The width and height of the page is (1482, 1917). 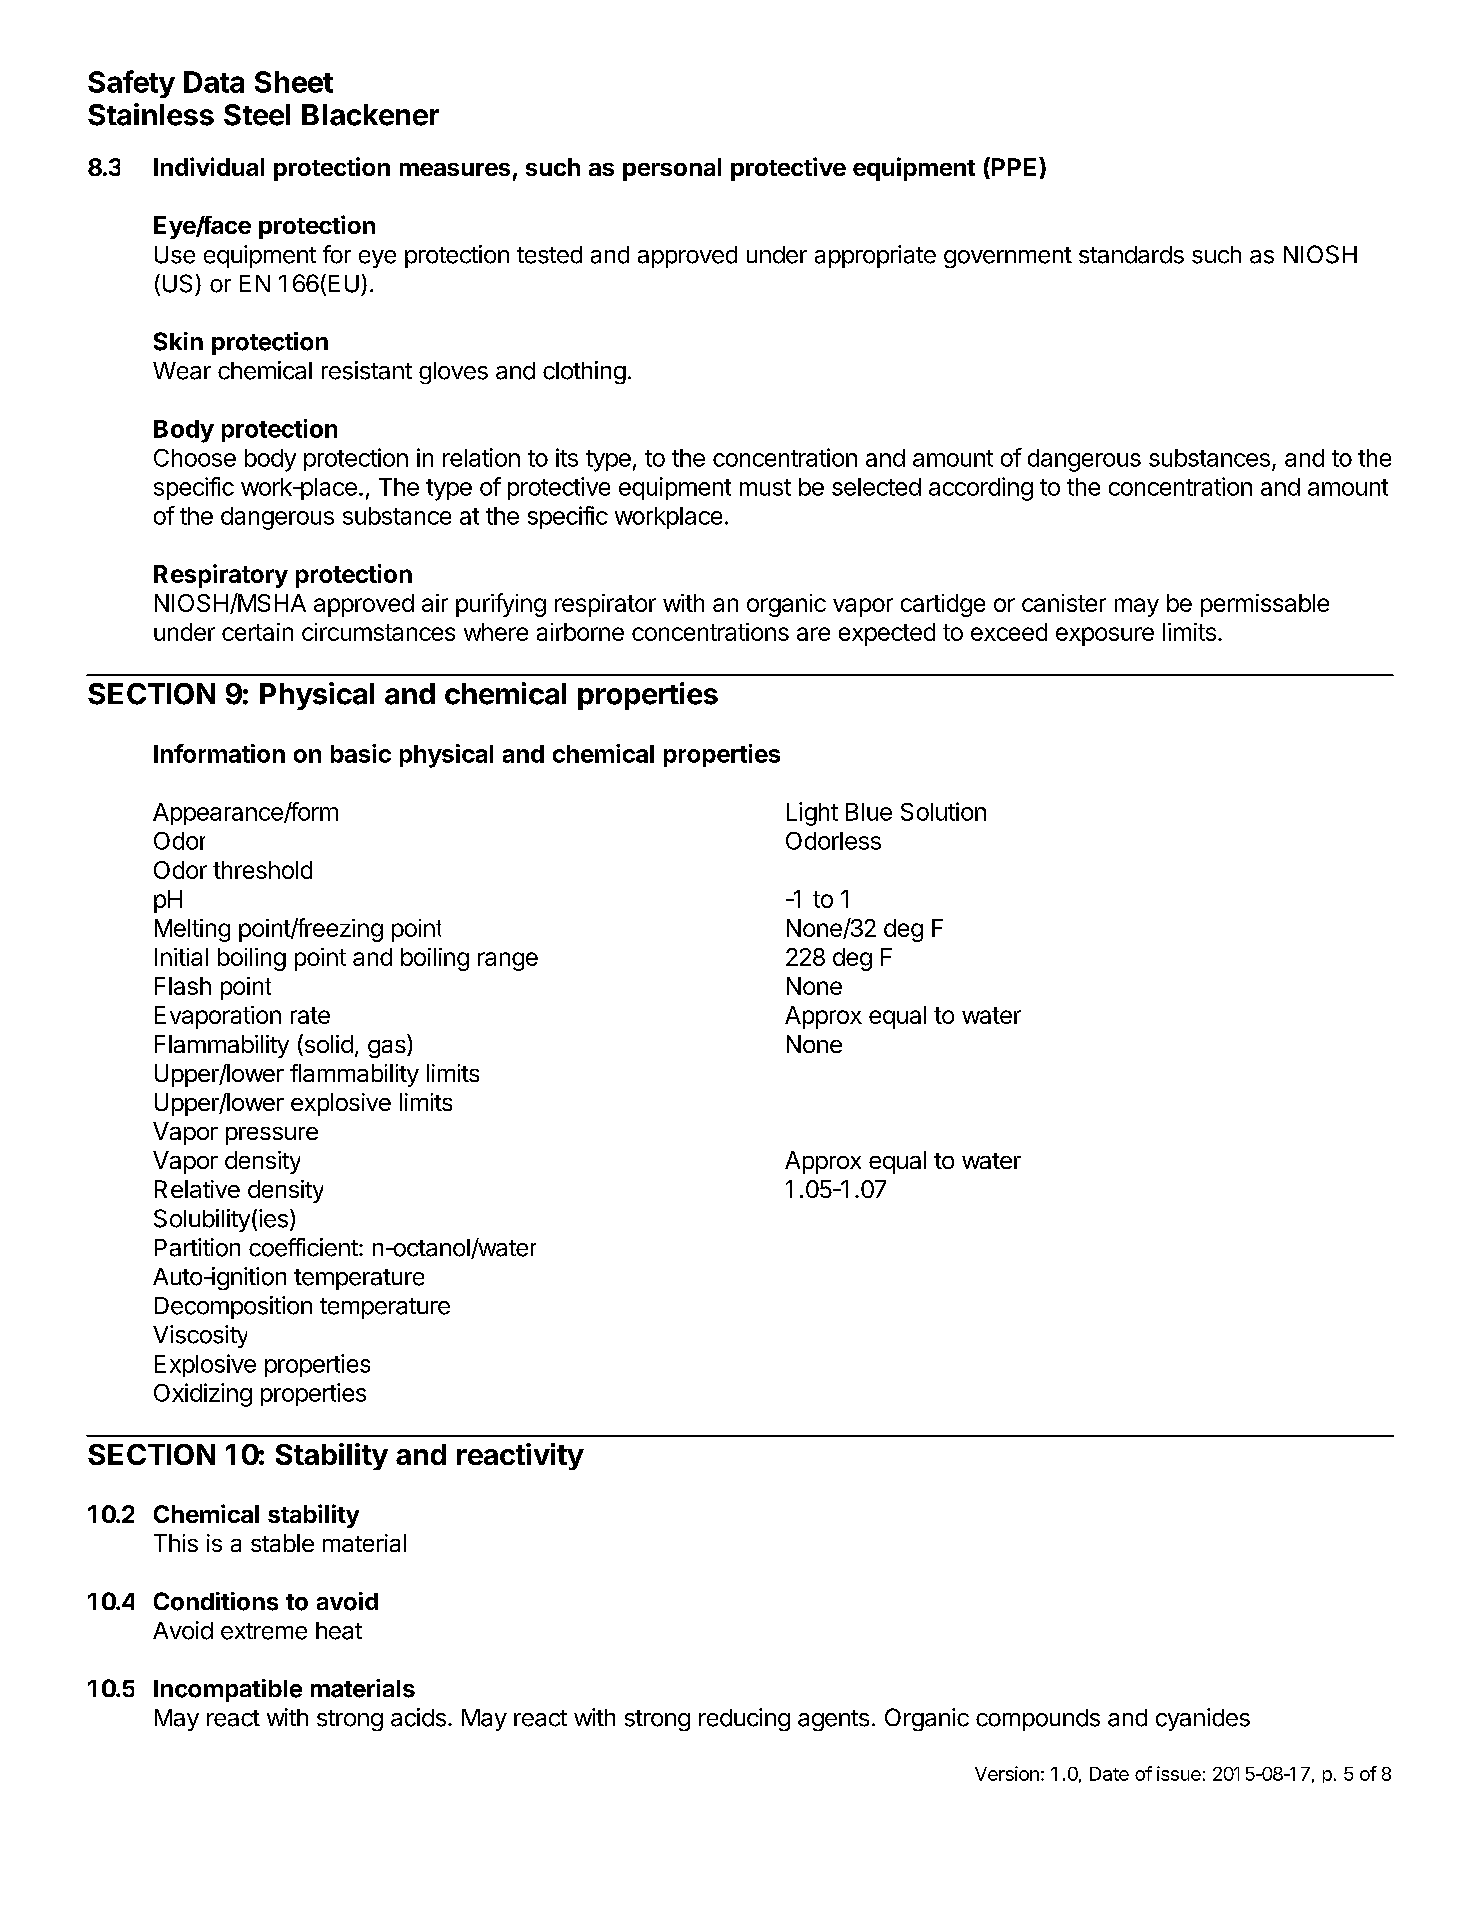 I want to click on Relative, so click(x=197, y=1189).
